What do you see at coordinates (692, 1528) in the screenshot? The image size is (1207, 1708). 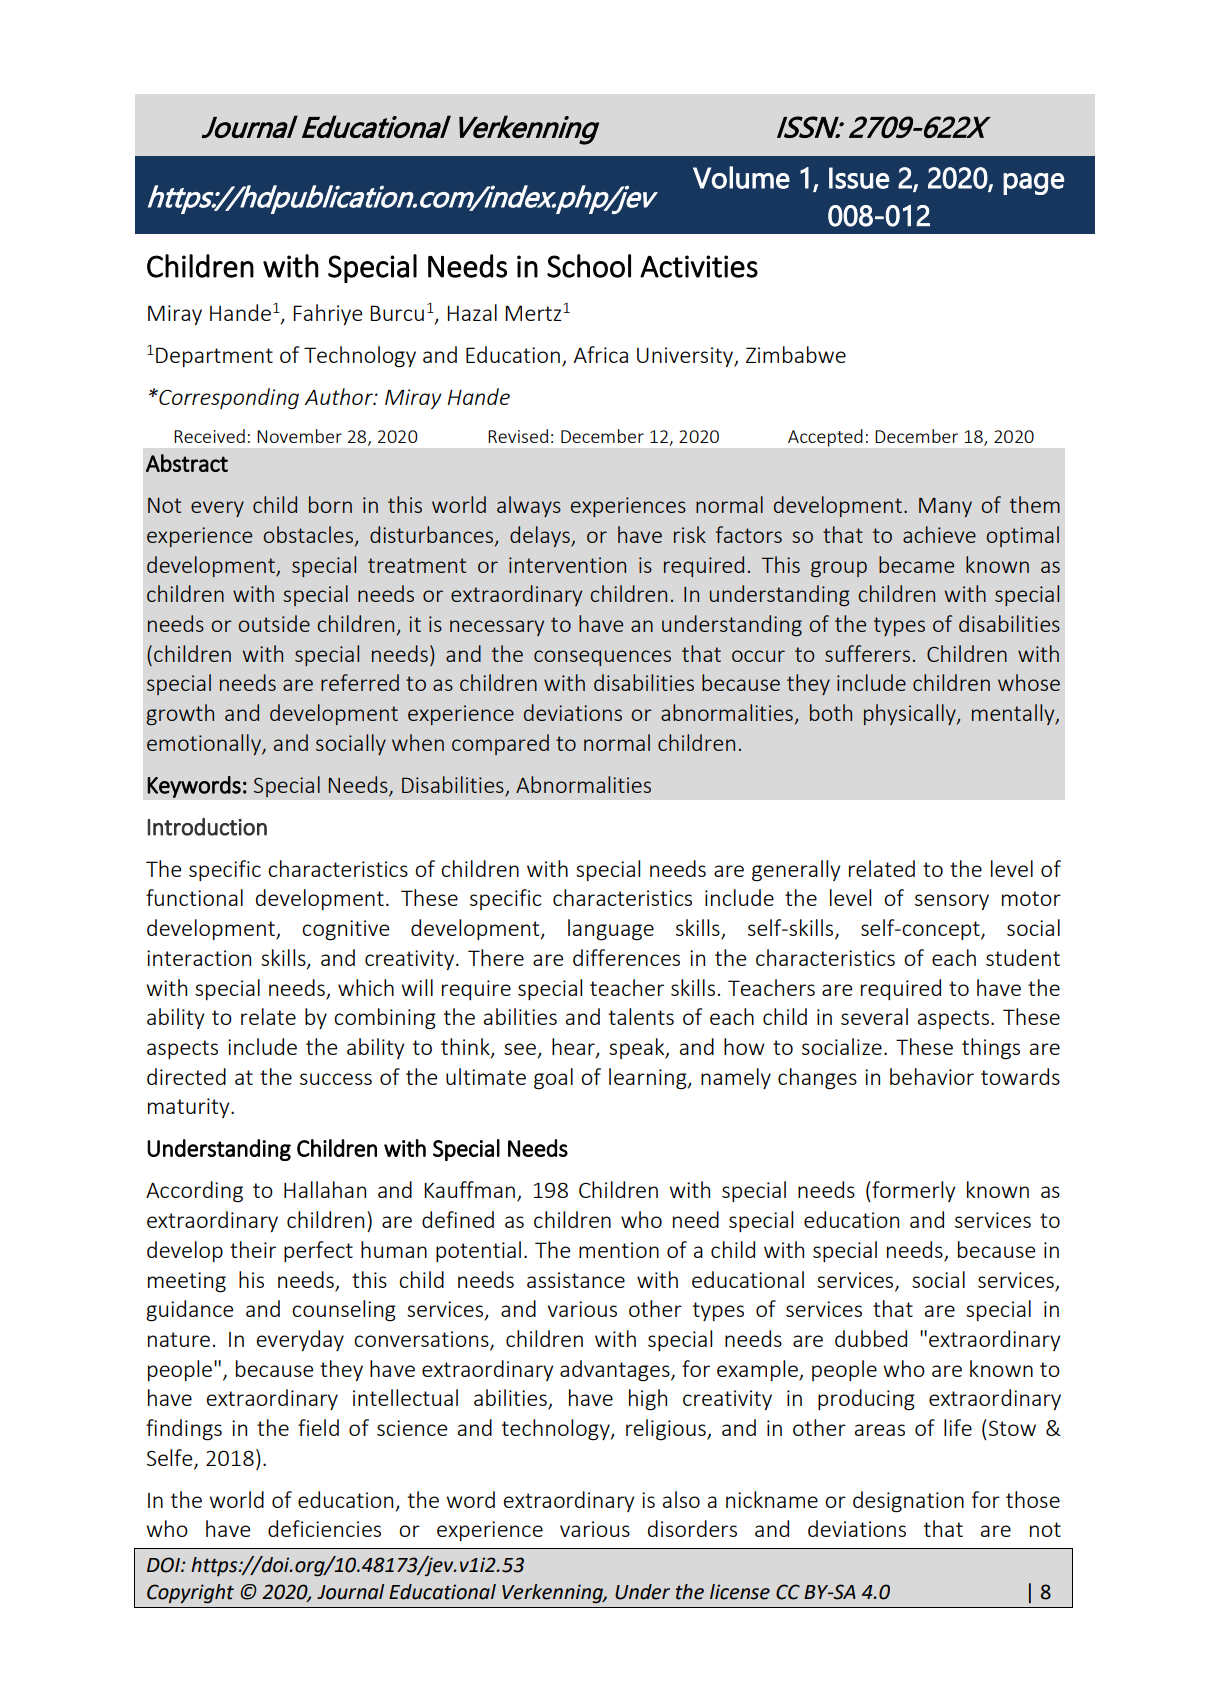 I see `disorders` at bounding box center [692, 1528].
